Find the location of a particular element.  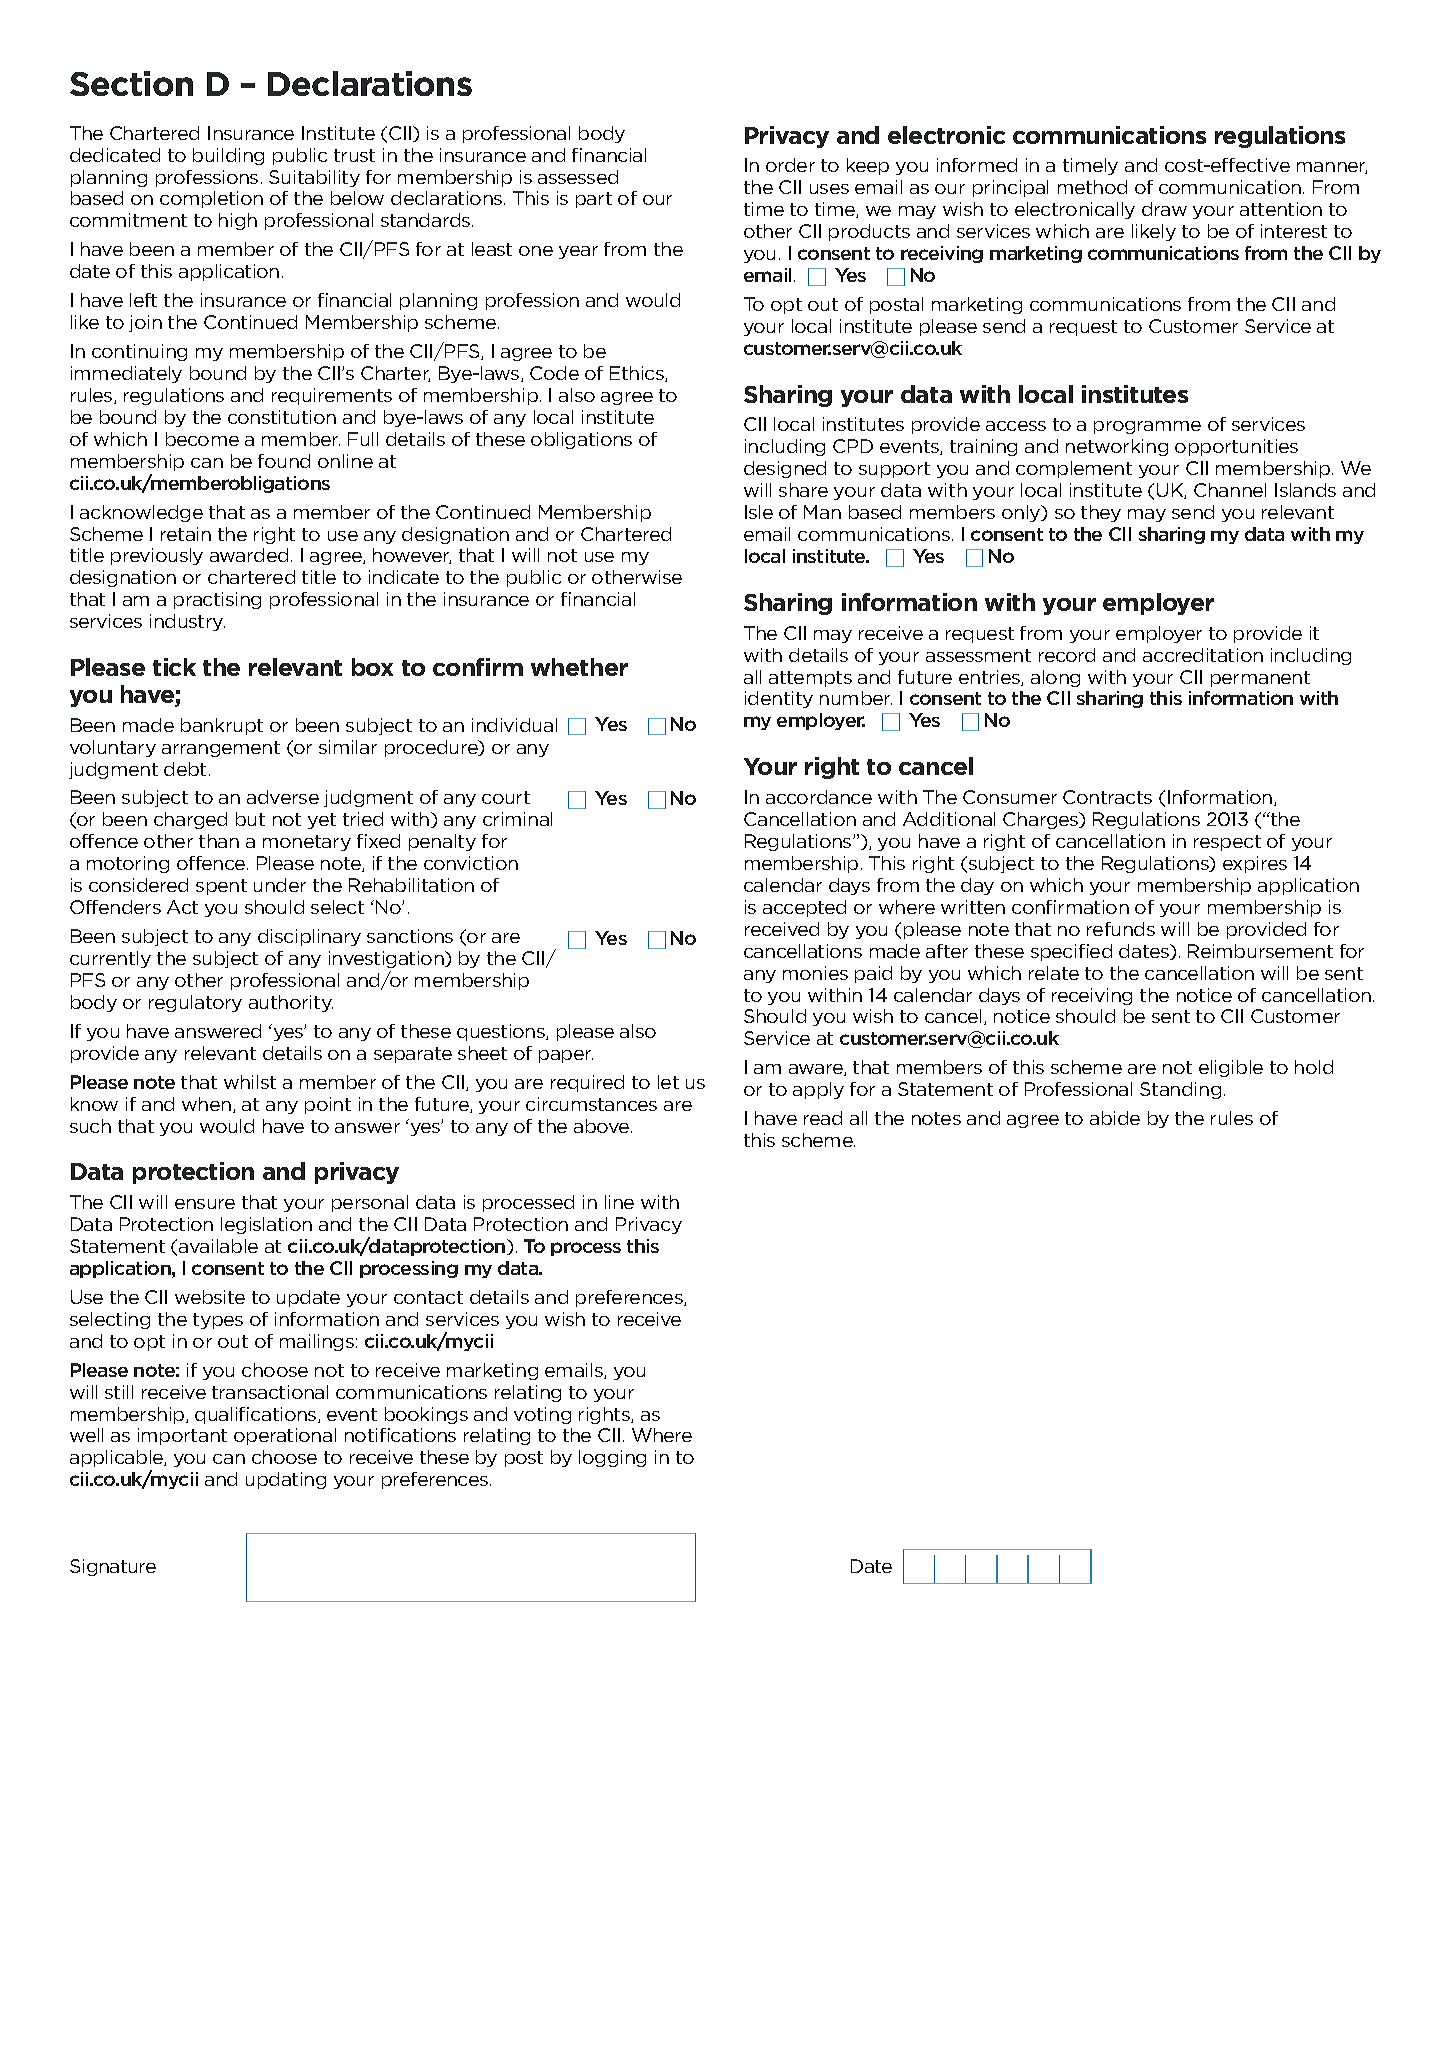

aware is located at coordinates (817, 1070).
